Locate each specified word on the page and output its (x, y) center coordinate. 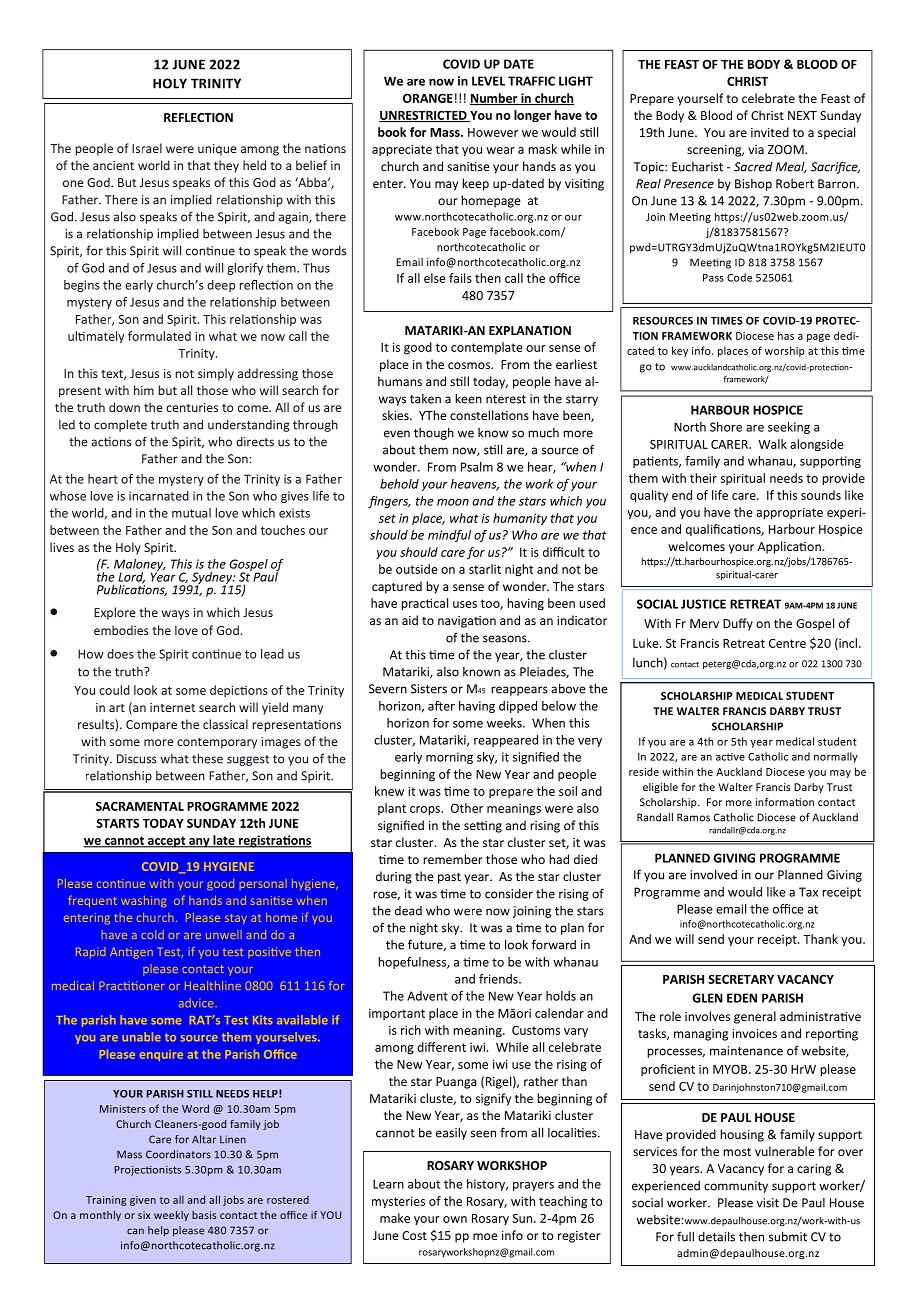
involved (713, 874)
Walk (772, 444)
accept (167, 842)
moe (485, 1236)
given (143, 1201)
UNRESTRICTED (424, 116)
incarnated (159, 496)
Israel (147, 148)
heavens (475, 485)
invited (770, 132)
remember (453, 859)
